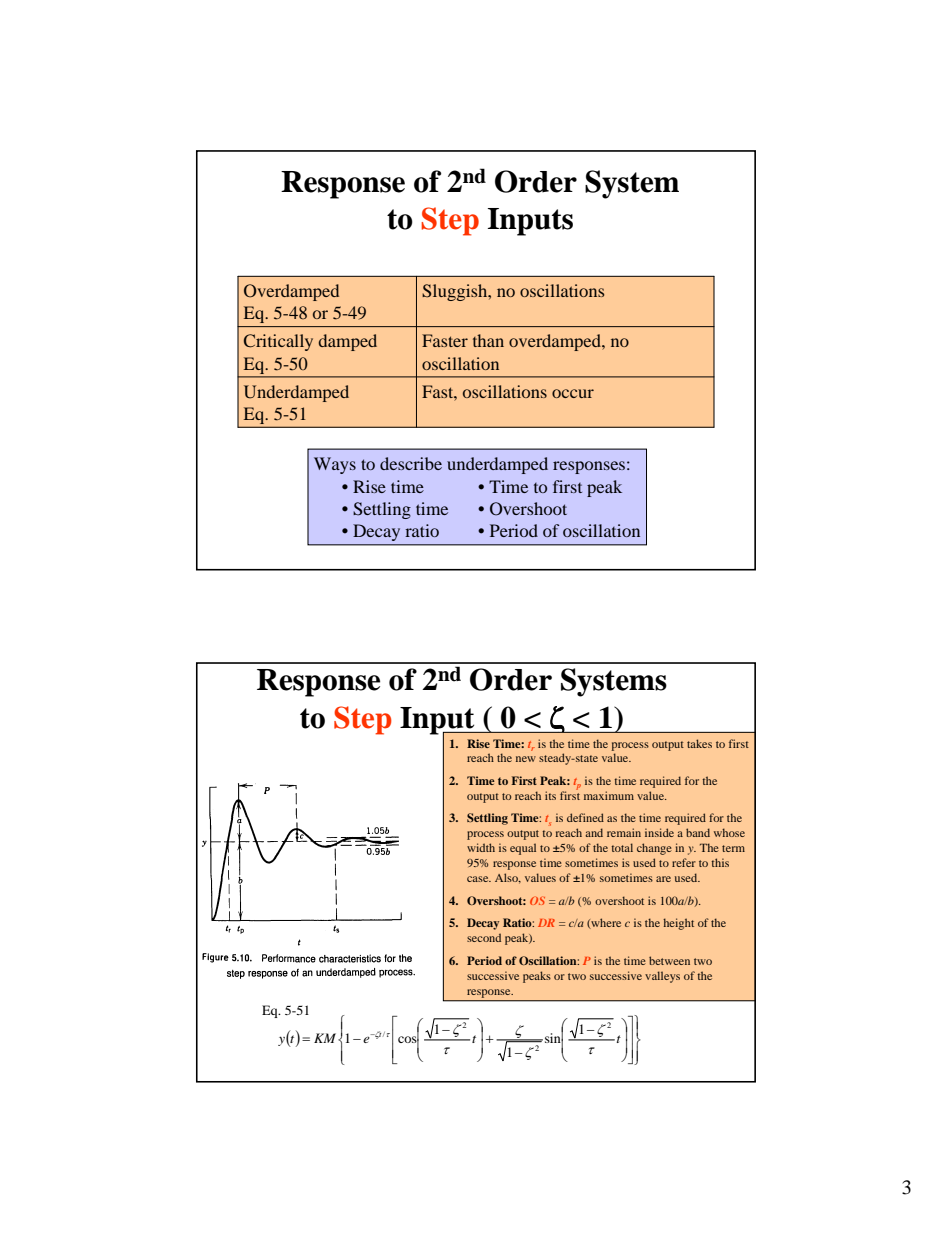 The image size is (952, 1233). I want to click on equal, so click(523, 849).
